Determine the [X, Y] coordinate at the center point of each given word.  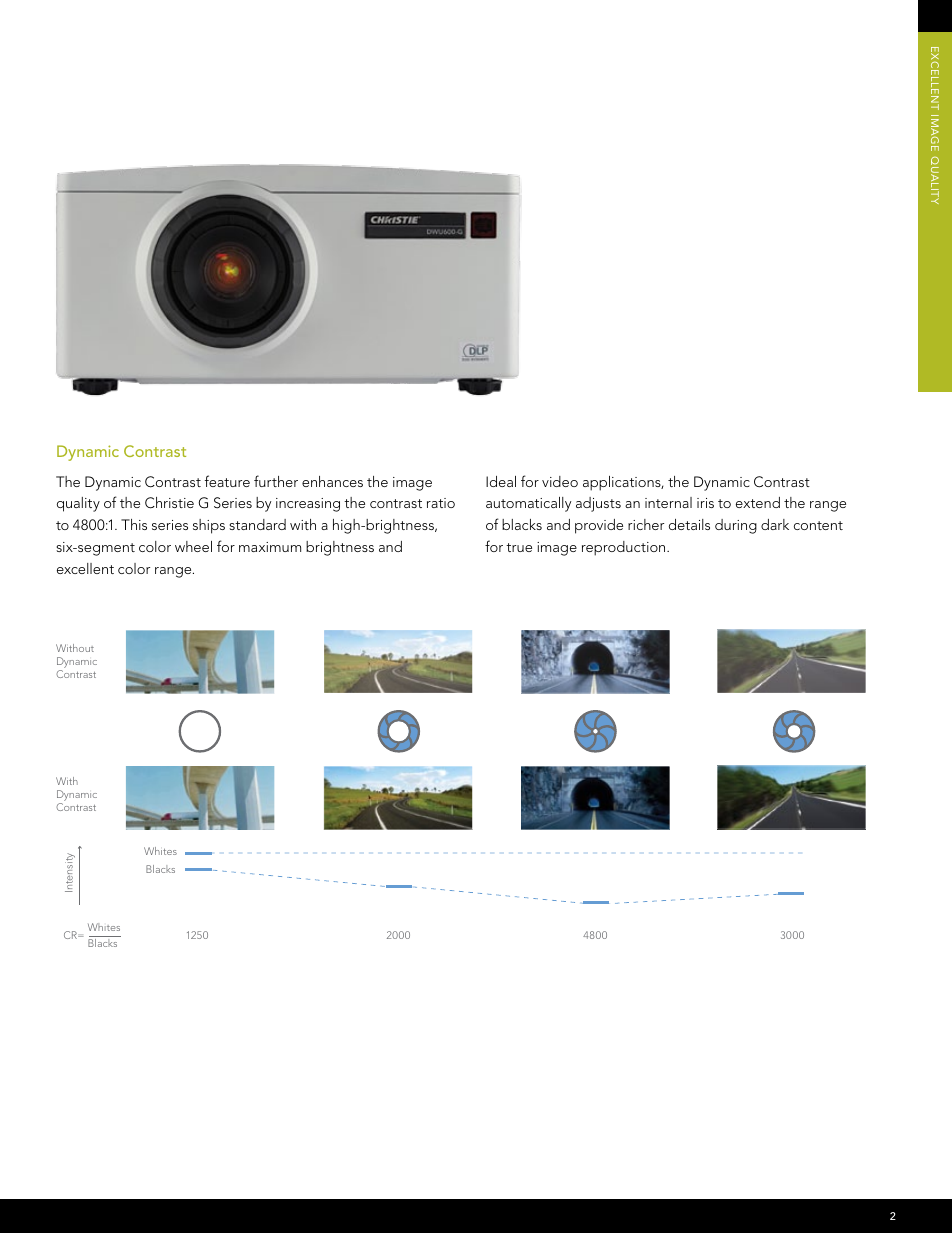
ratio [441, 503]
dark [775, 524]
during [736, 526]
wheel [193, 546]
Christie [169, 503]
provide [599, 526]
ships [209, 526]
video [560, 481]
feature [227, 481]
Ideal [501, 481]
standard [257, 524]
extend [758, 502]
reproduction [625, 548]
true [519, 547]
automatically [528, 504]
